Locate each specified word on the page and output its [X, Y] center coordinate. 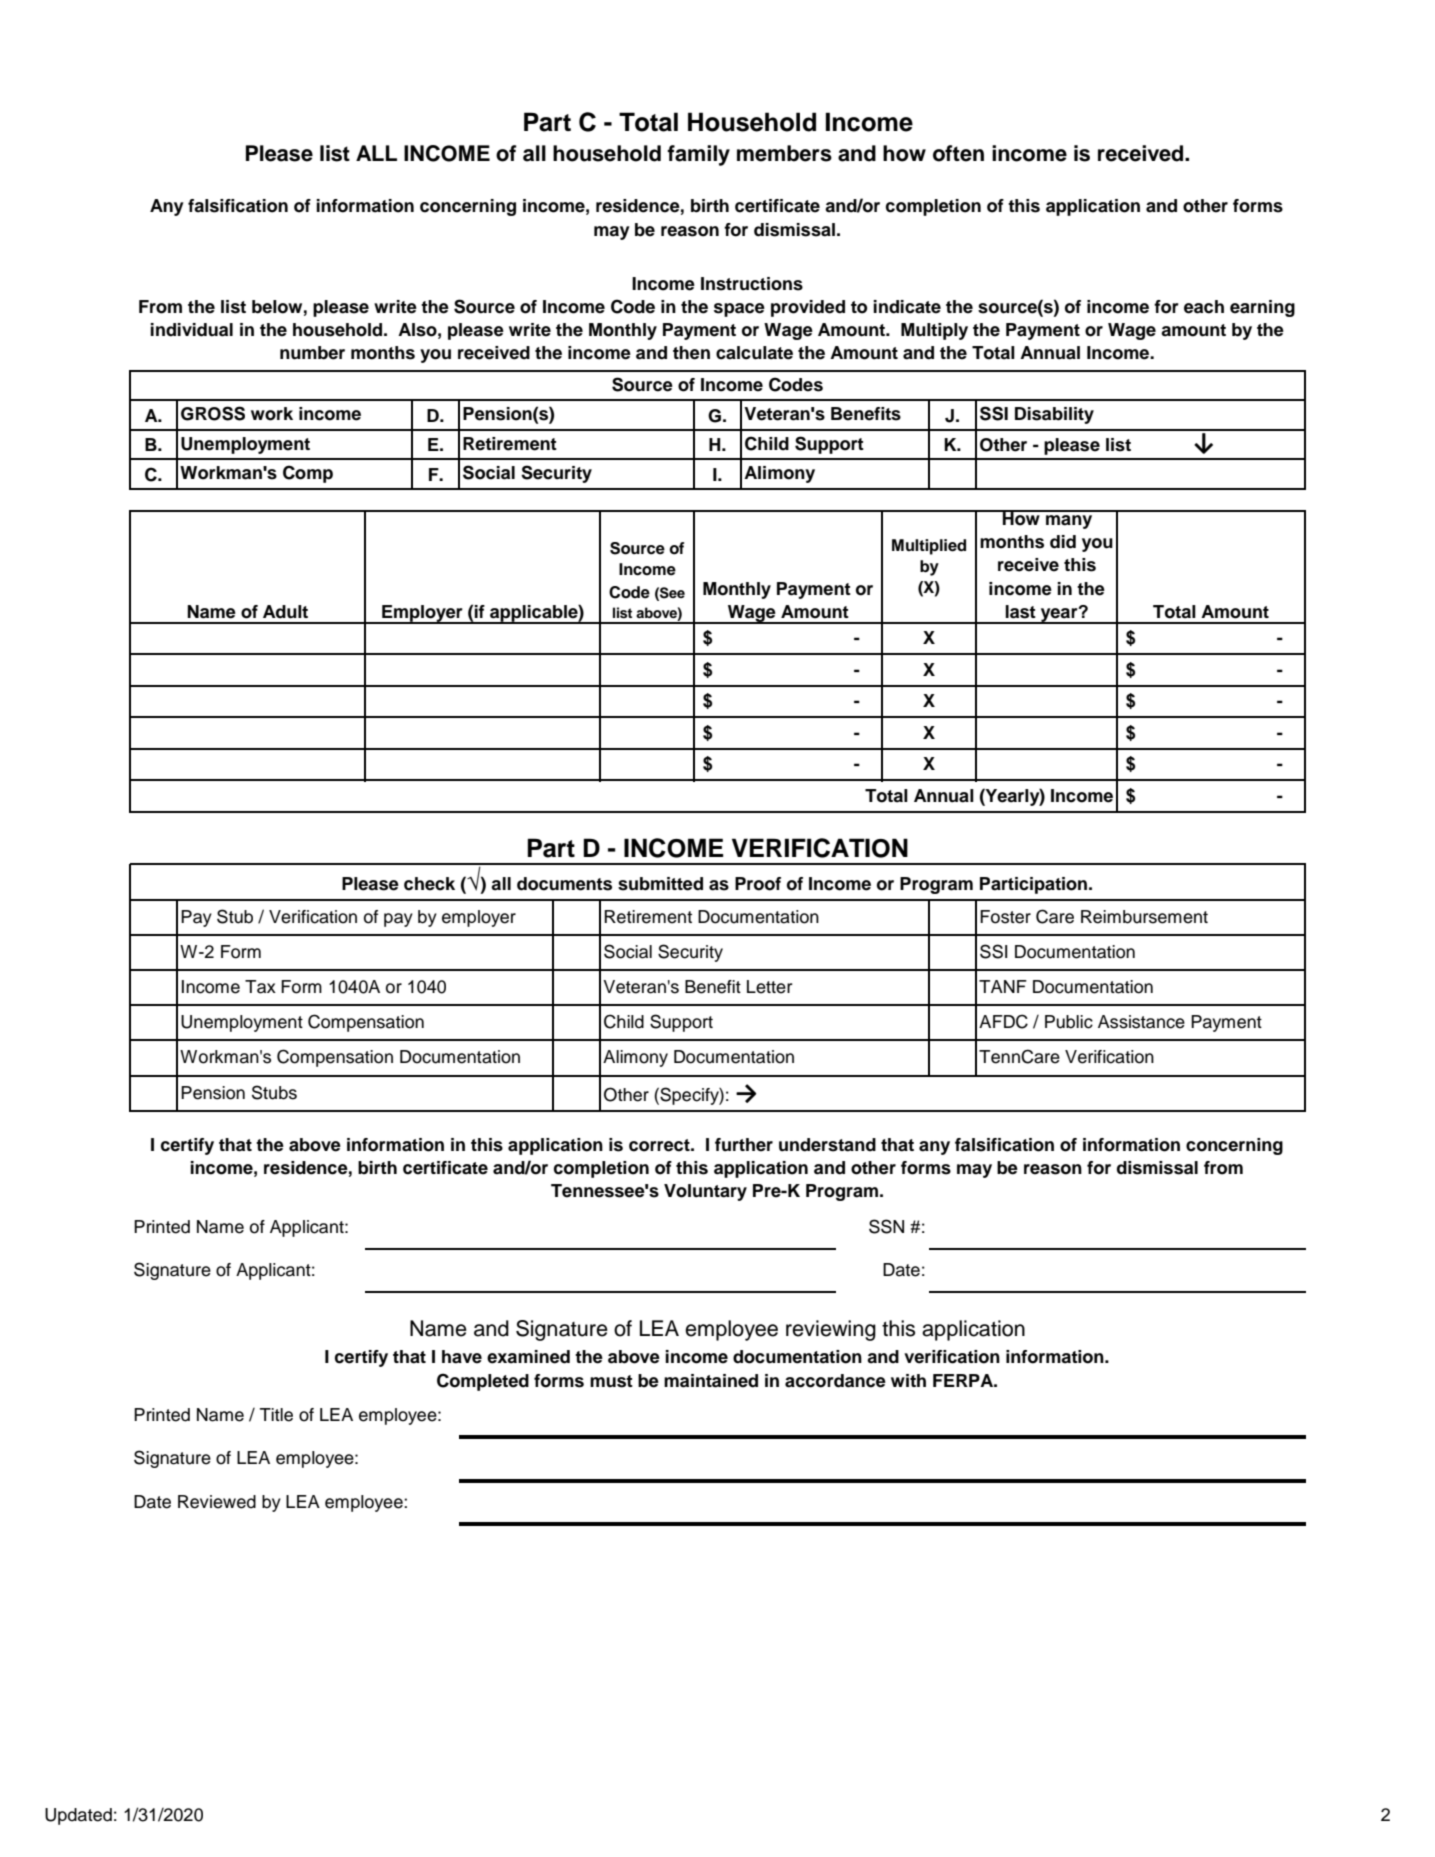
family [698, 155]
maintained [711, 1381]
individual [191, 330]
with [908, 1380]
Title [276, 1415]
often [958, 153]
